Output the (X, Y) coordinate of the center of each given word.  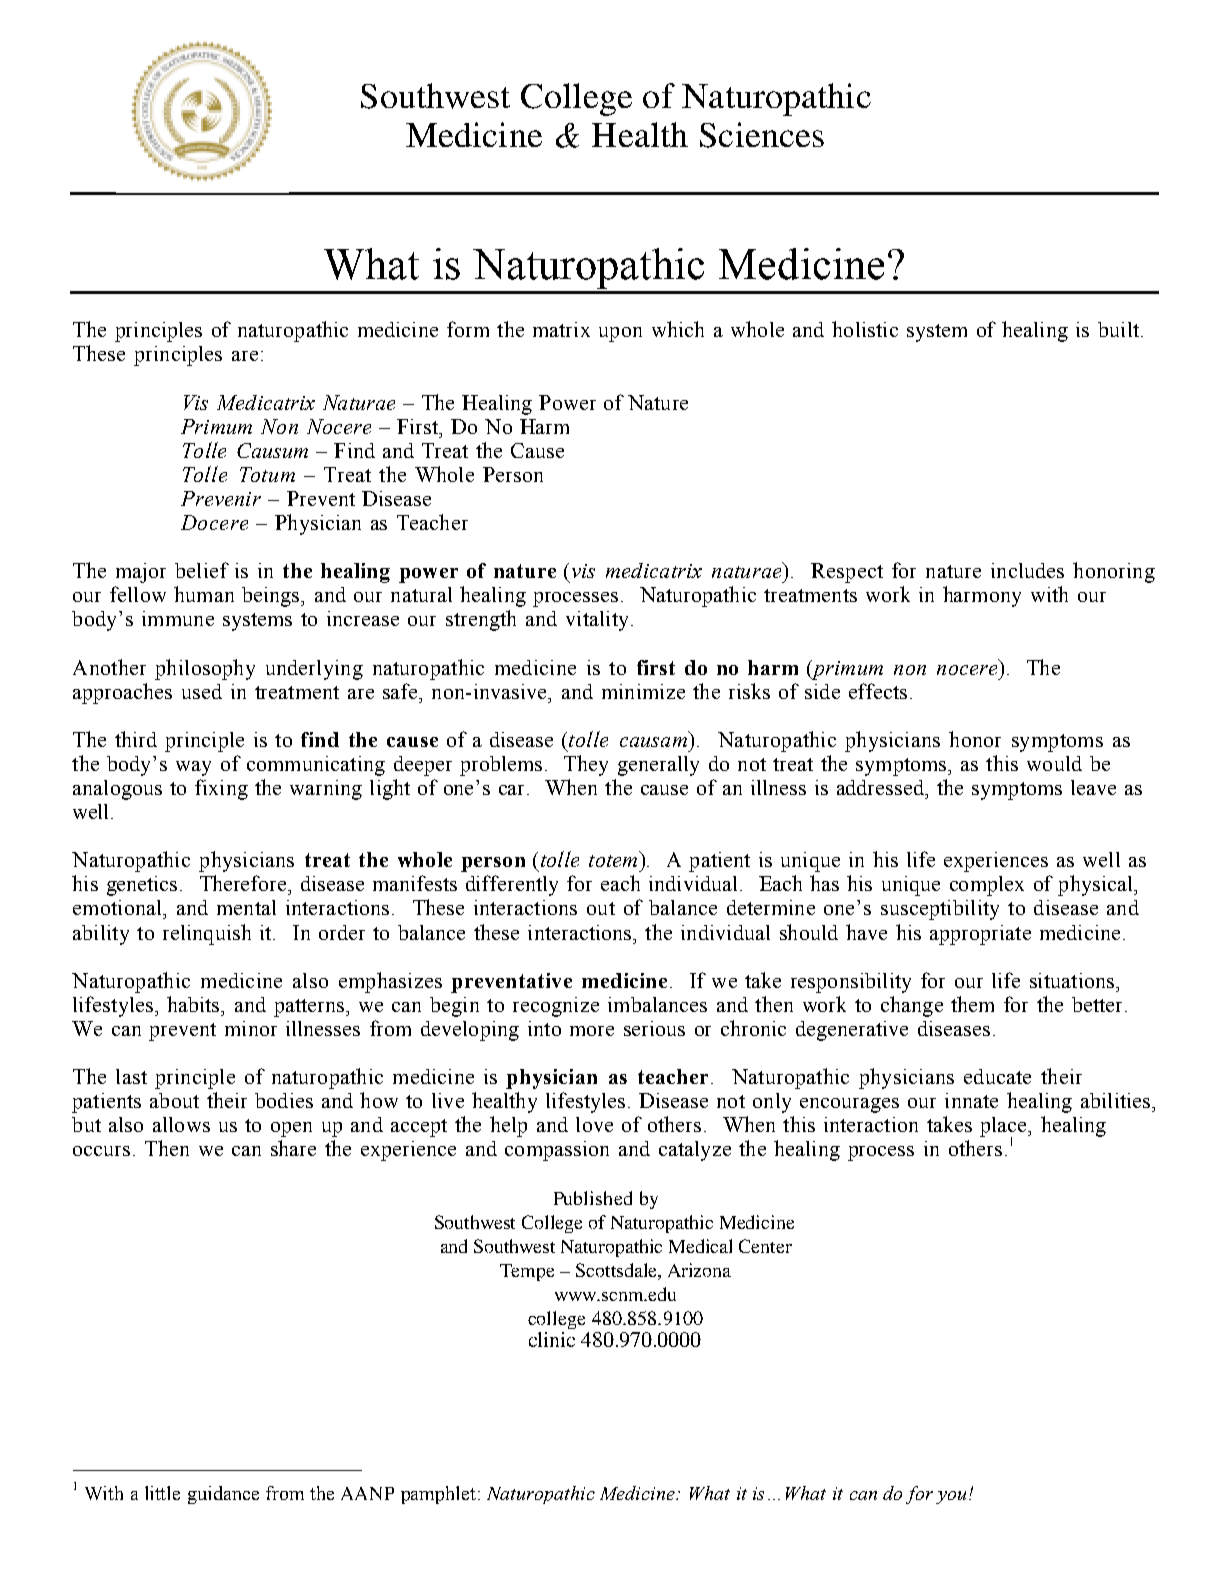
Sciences (762, 135)
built (1118, 329)
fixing (221, 789)
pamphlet (438, 1495)
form (468, 329)
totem (613, 861)
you (951, 1497)
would (1054, 763)
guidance (223, 1495)
